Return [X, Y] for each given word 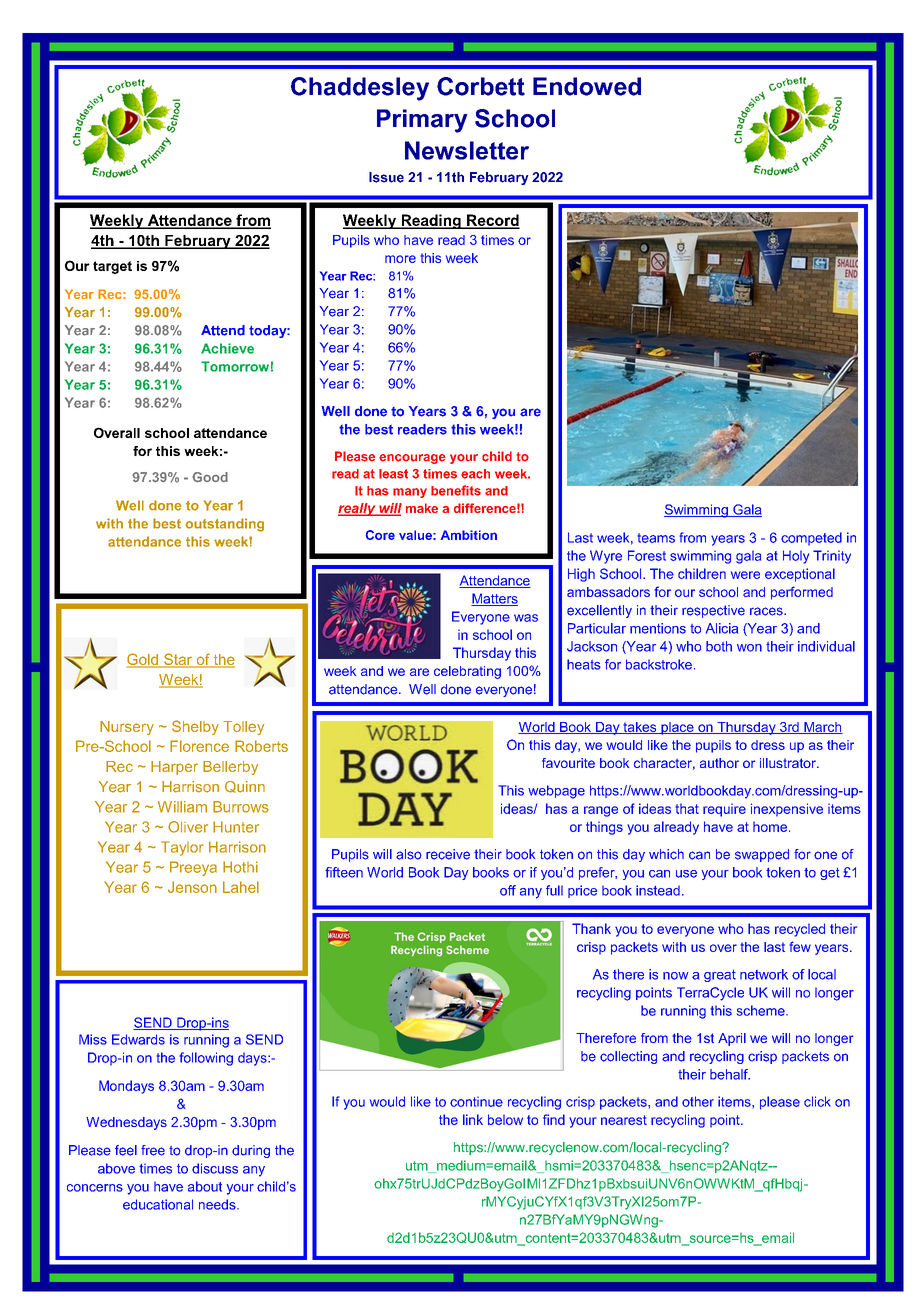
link [473, 1119]
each [475, 474]
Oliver [188, 827]
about [205, 1186]
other [698, 1101]
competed [811, 539]
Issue [386, 177]
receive [448, 854]
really [358, 509]
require [724, 810]
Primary [422, 121]
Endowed [587, 86]
